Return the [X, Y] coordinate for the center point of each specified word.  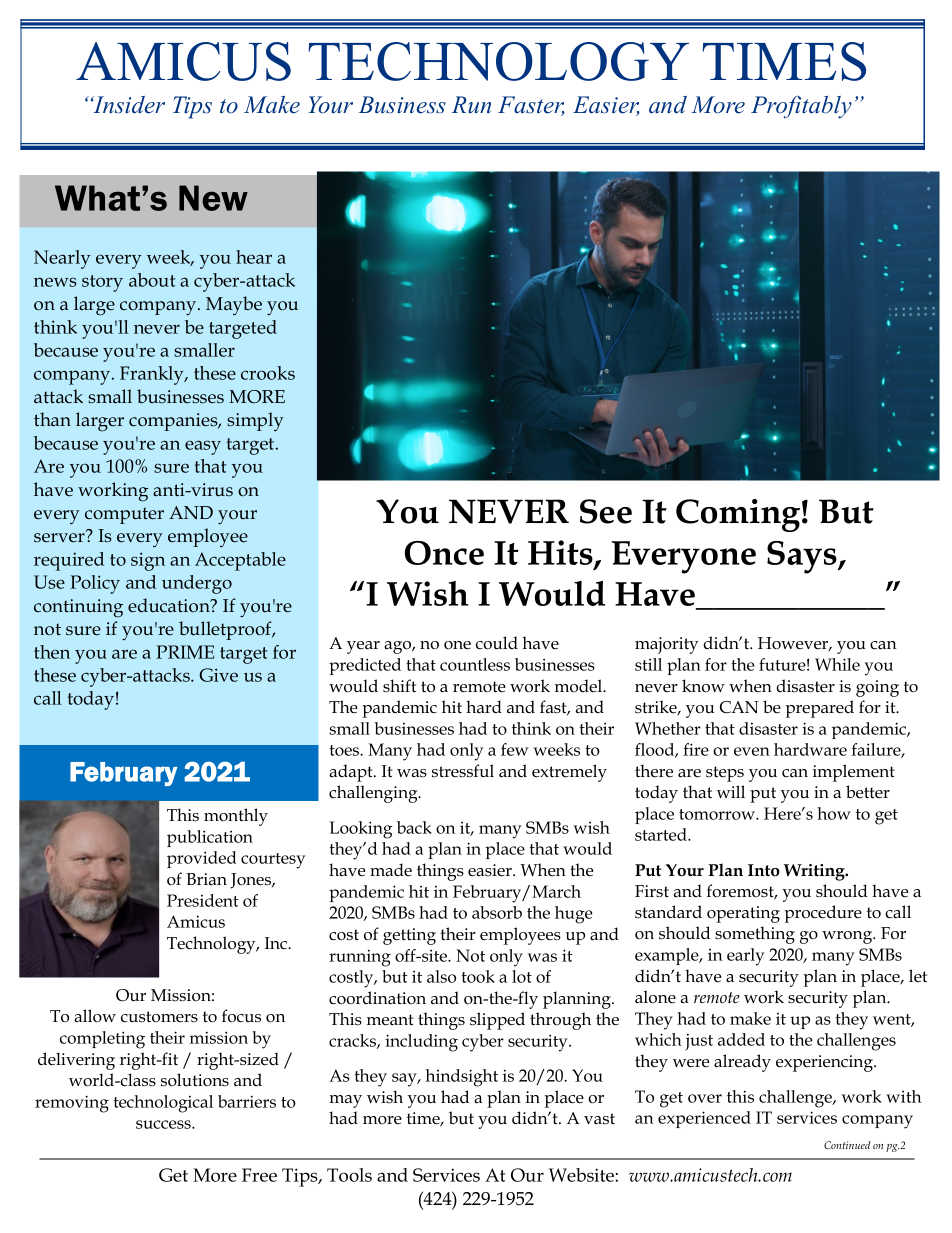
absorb [497, 912]
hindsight [462, 1078]
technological [163, 1104]
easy [203, 447]
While [837, 664]
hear [254, 257]
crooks [268, 373]
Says [803, 557]
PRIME [185, 652]
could [497, 643]
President [203, 900]
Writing [815, 872]
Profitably [801, 107]
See [606, 511]
